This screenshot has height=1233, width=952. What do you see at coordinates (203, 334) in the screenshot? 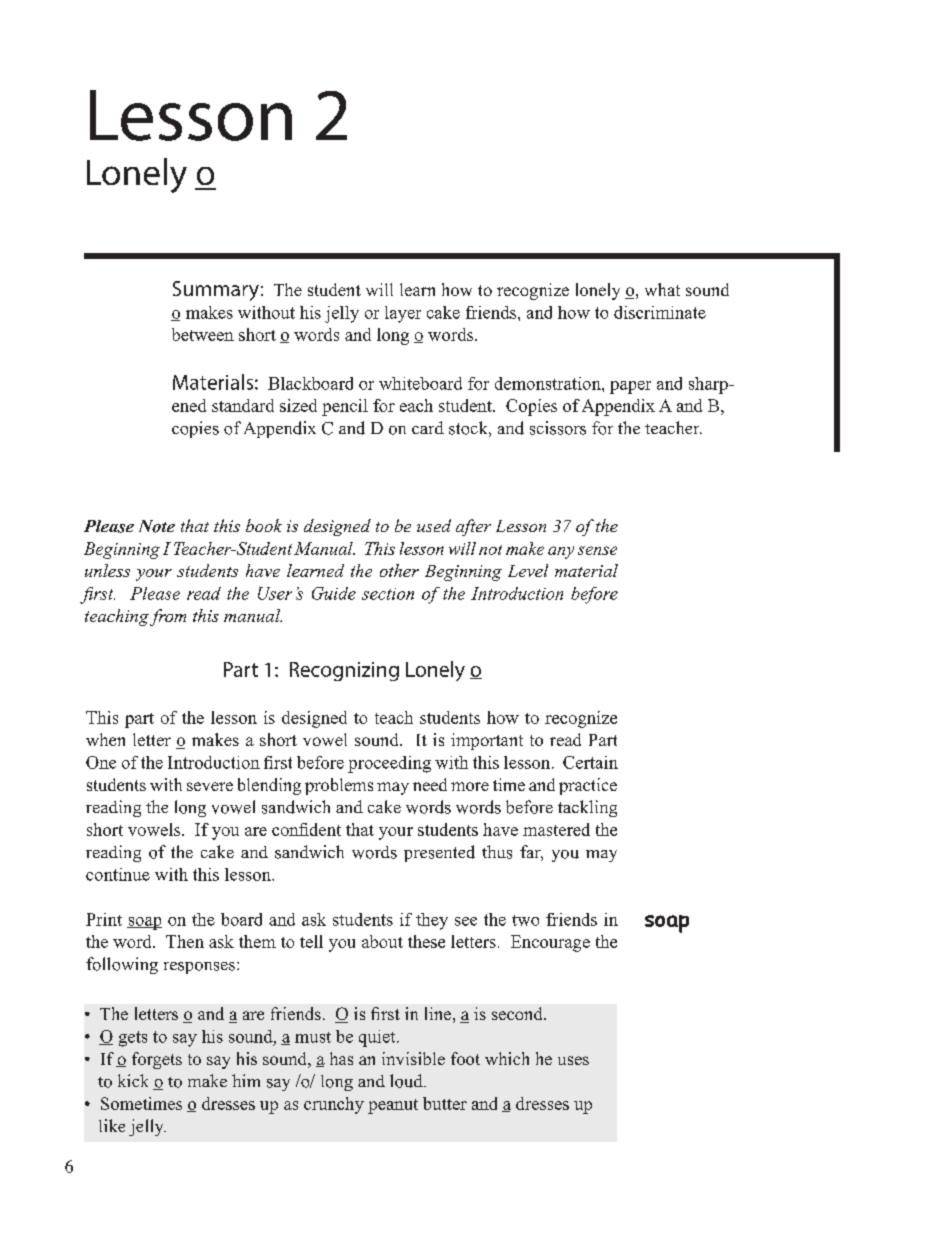
I see `between` at bounding box center [203, 334].
